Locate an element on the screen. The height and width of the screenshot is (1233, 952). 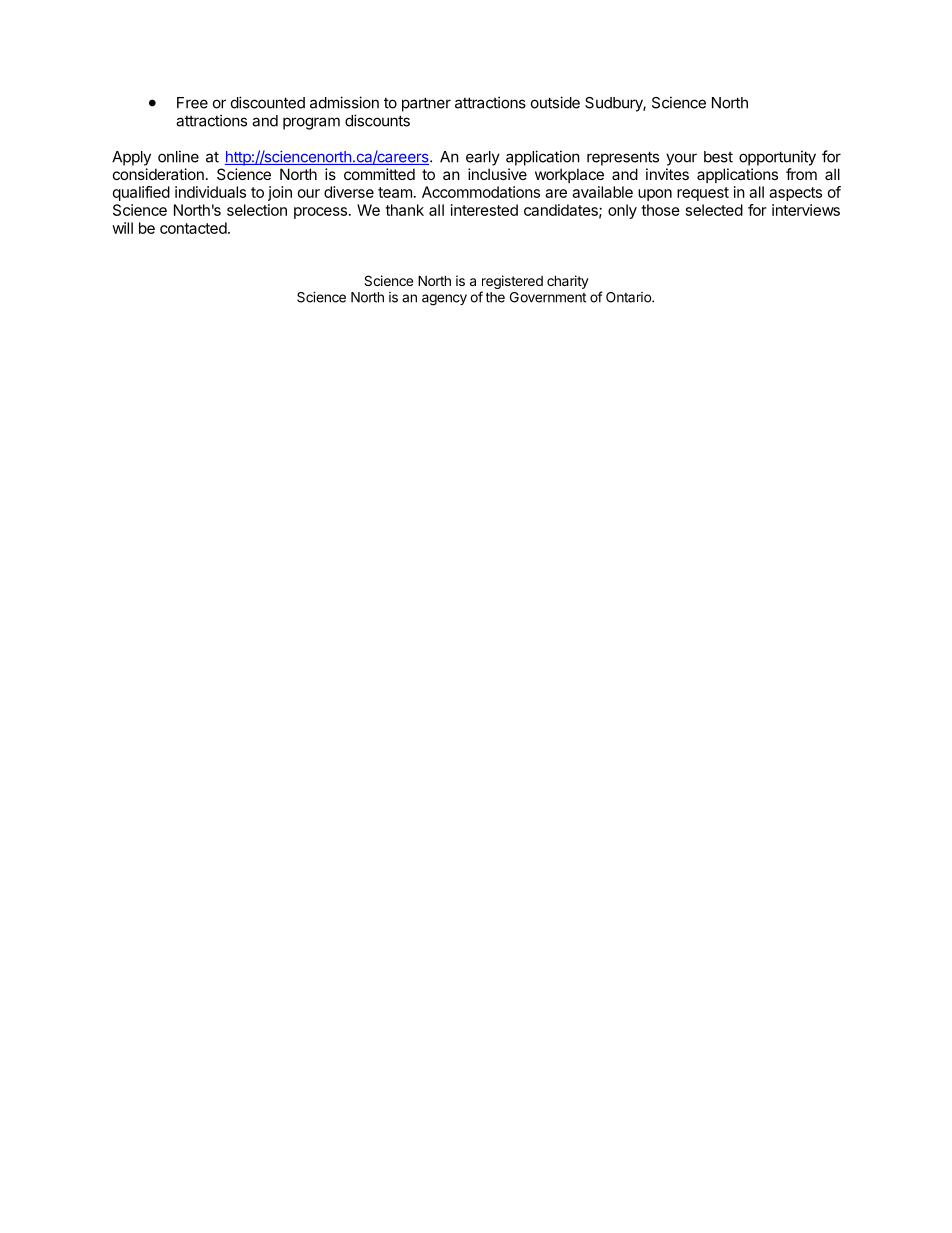
consideration is located at coordinates (158, 174).
